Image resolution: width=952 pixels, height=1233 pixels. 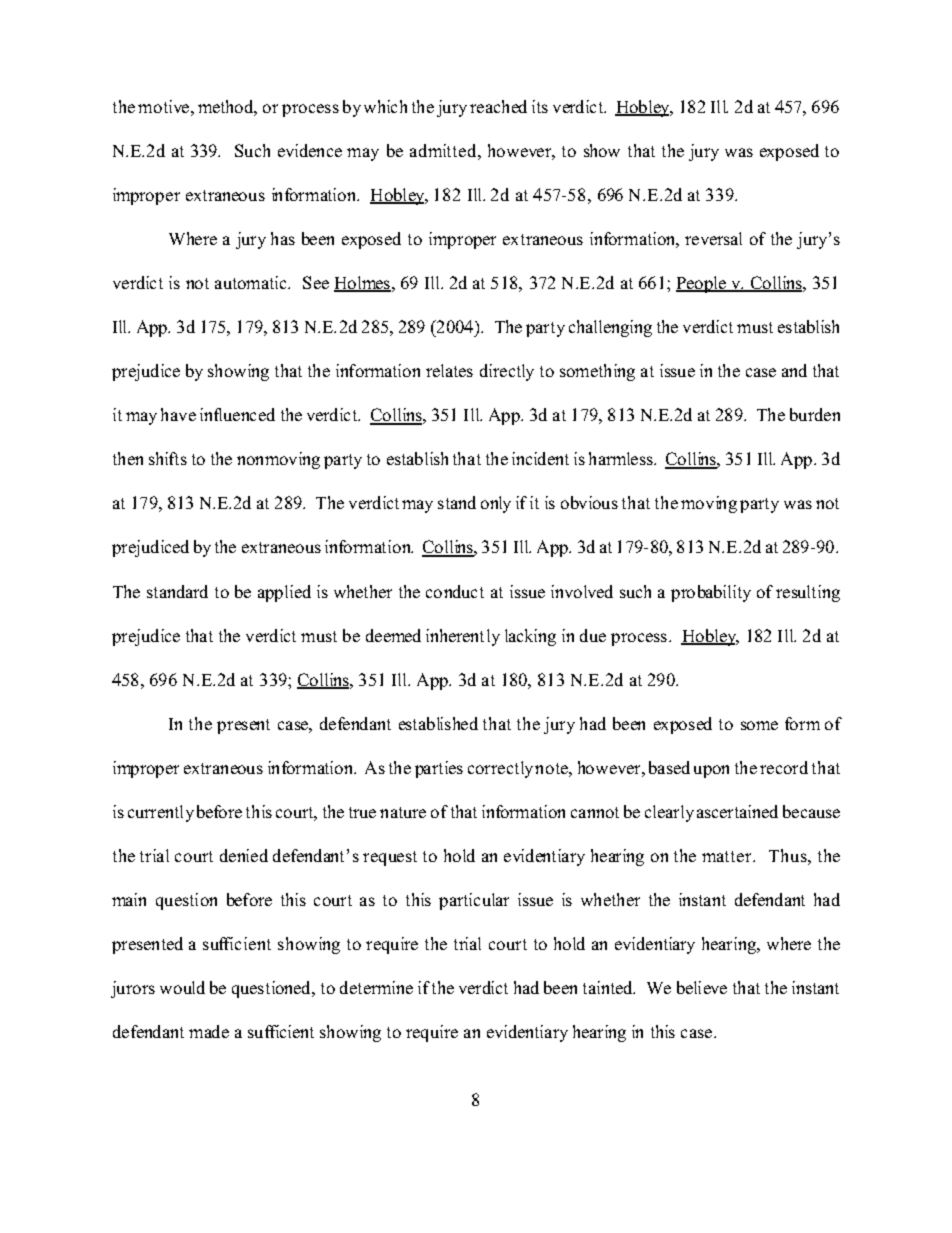 I want to click on correctly, so click(x=500, y=769).
